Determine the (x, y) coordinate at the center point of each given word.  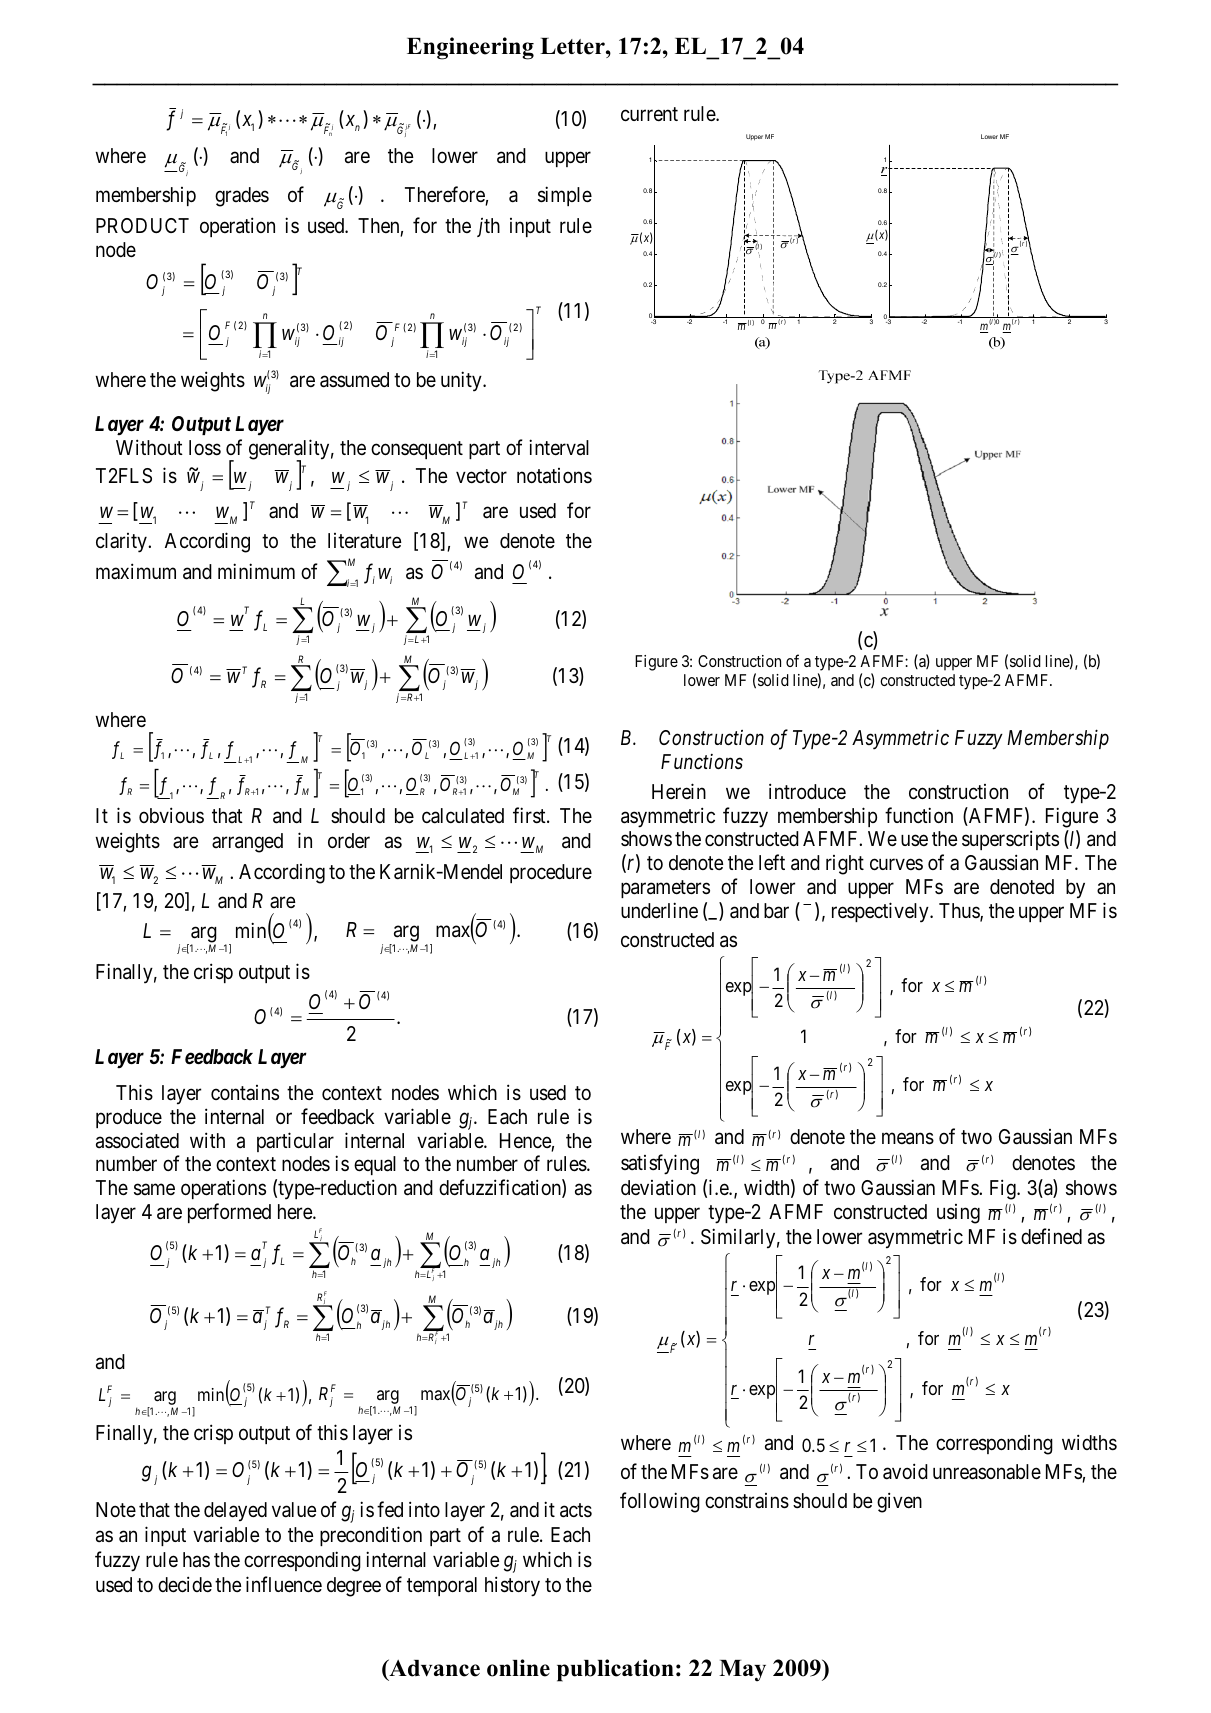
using (958, 1214)
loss (205, 447)
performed (229, 1213)
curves (896, 864)
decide (185, 1584)
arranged (247, 843)
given (899, 1502)
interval (559, 447)
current (649, 114)
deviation (658, 1187)
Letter (573, 46)
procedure (551, 873)
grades (242, 197)
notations (554, 476)
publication (615, 1670)
